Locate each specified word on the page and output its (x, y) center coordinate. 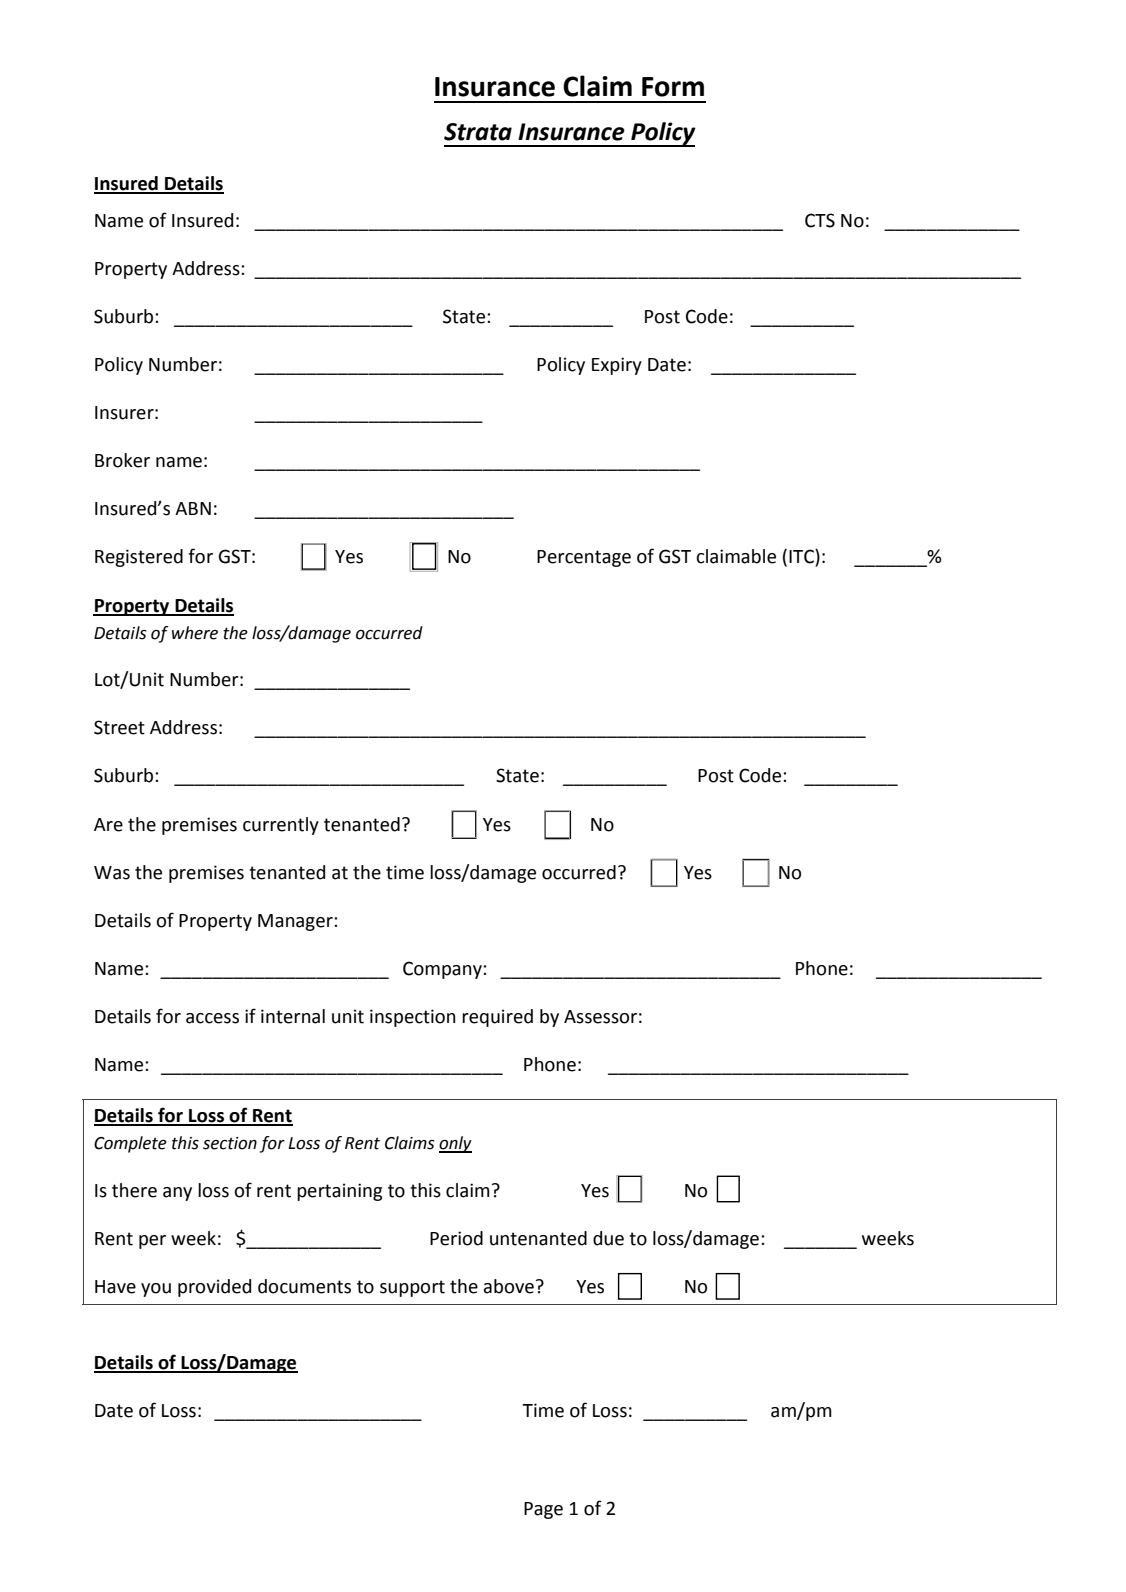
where (195, 633)
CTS (820, 220)
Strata (478, 132)
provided (214, 1288)
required (497, 1018)
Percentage (584, 558)
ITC (802, 557)
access (212, 1018)
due (608, 1238)
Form (673, 87)
